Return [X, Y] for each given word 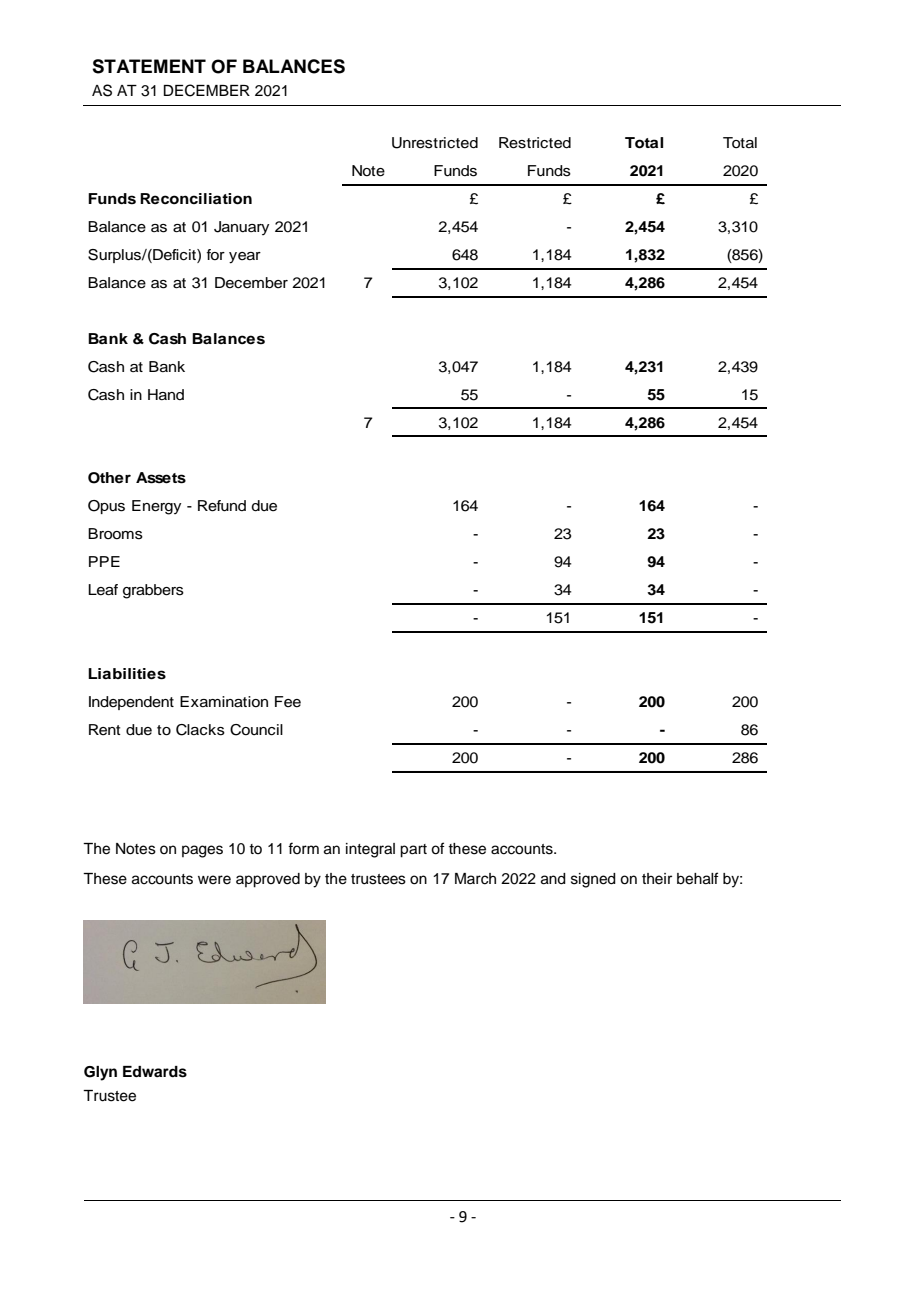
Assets [161, 478]
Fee [288, 702]
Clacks [200, 730]
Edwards [155, 1072]
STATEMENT [149, 66]
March [475, 879]
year [245, 258]
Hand [166, 394]
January [241, 228]
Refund [222, 506]
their [657, 879]
